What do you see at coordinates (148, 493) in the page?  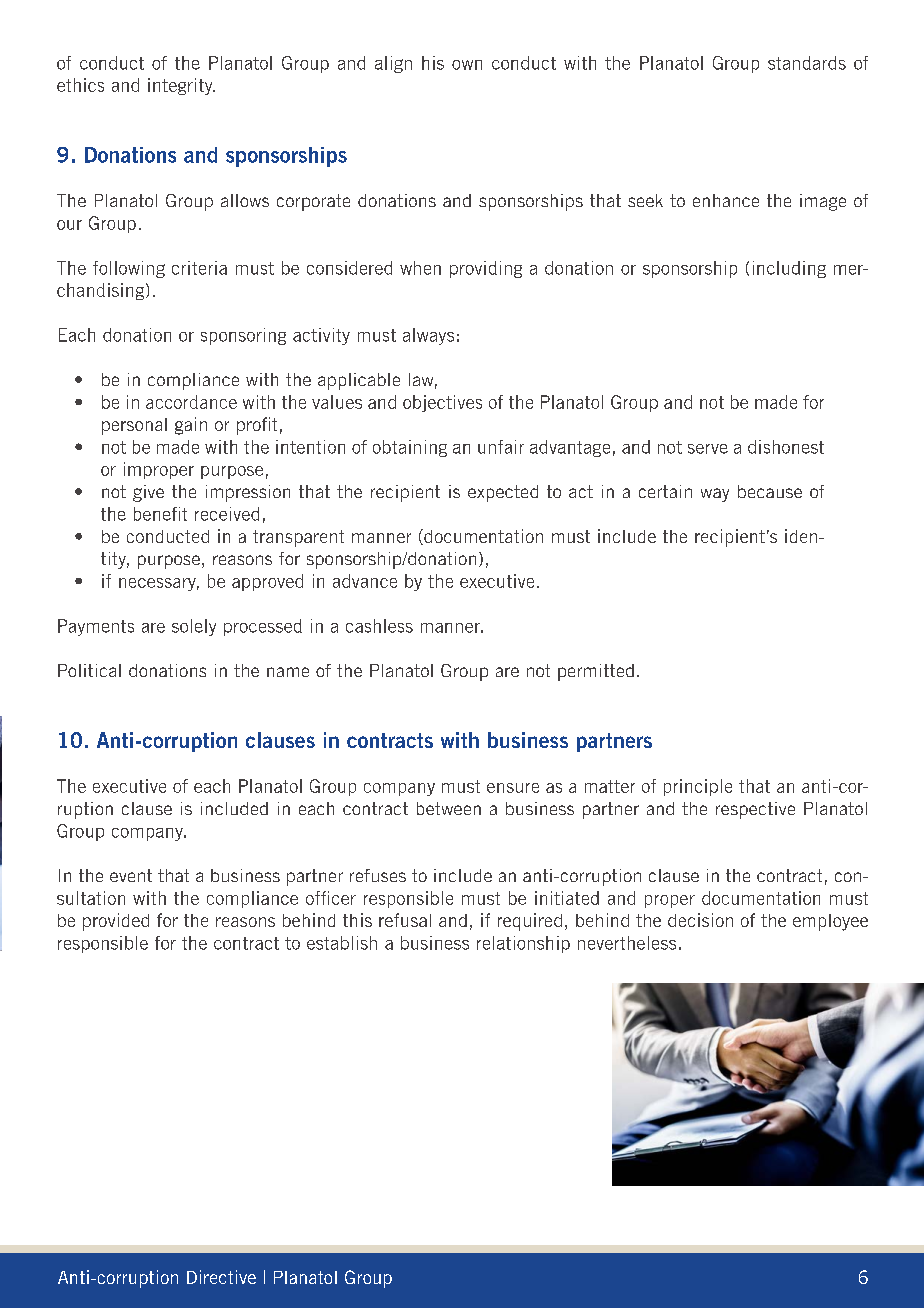 I see `give` at bounding box center [148, 493].
